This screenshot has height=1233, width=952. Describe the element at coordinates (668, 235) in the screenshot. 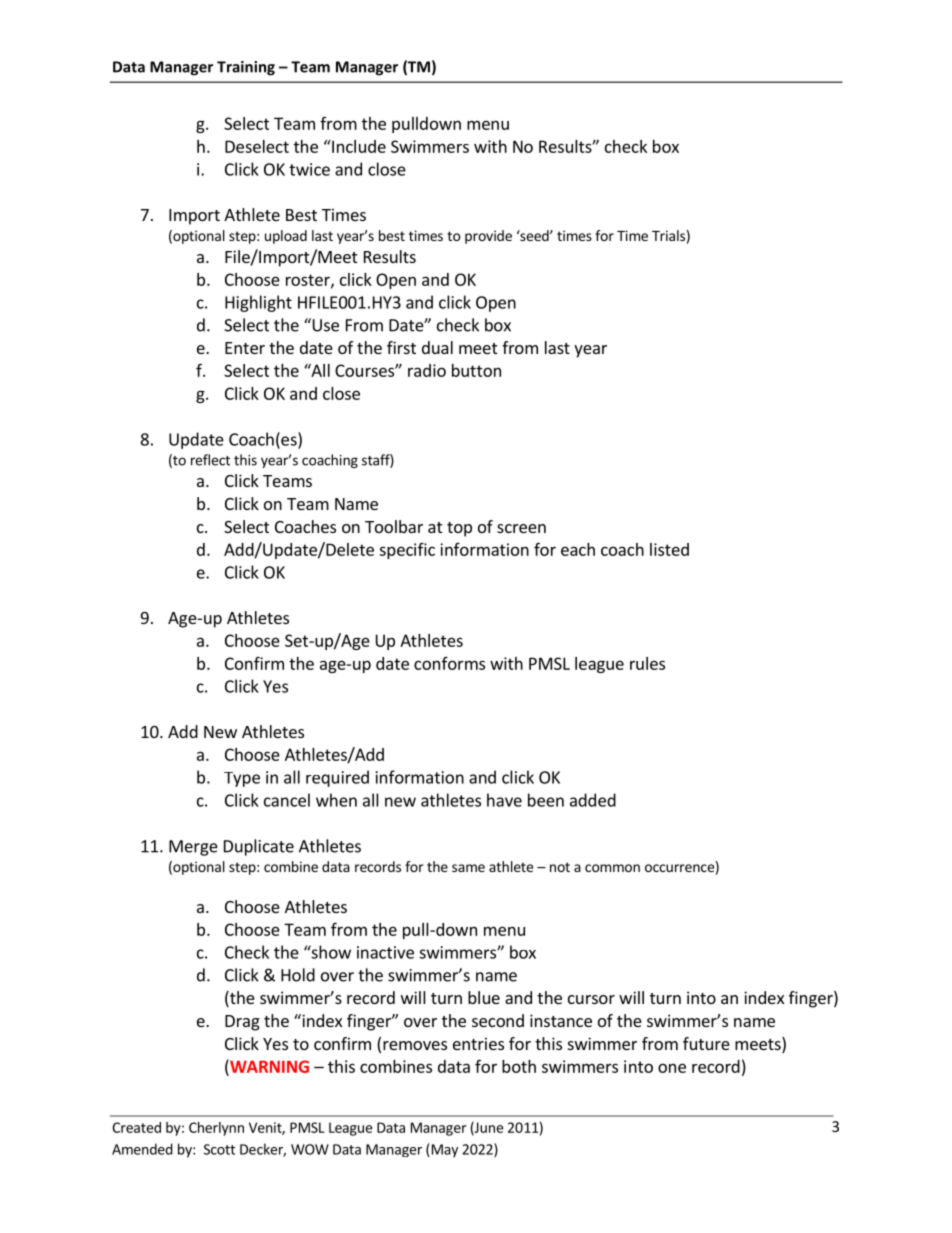

I see `Trials` at that location.
